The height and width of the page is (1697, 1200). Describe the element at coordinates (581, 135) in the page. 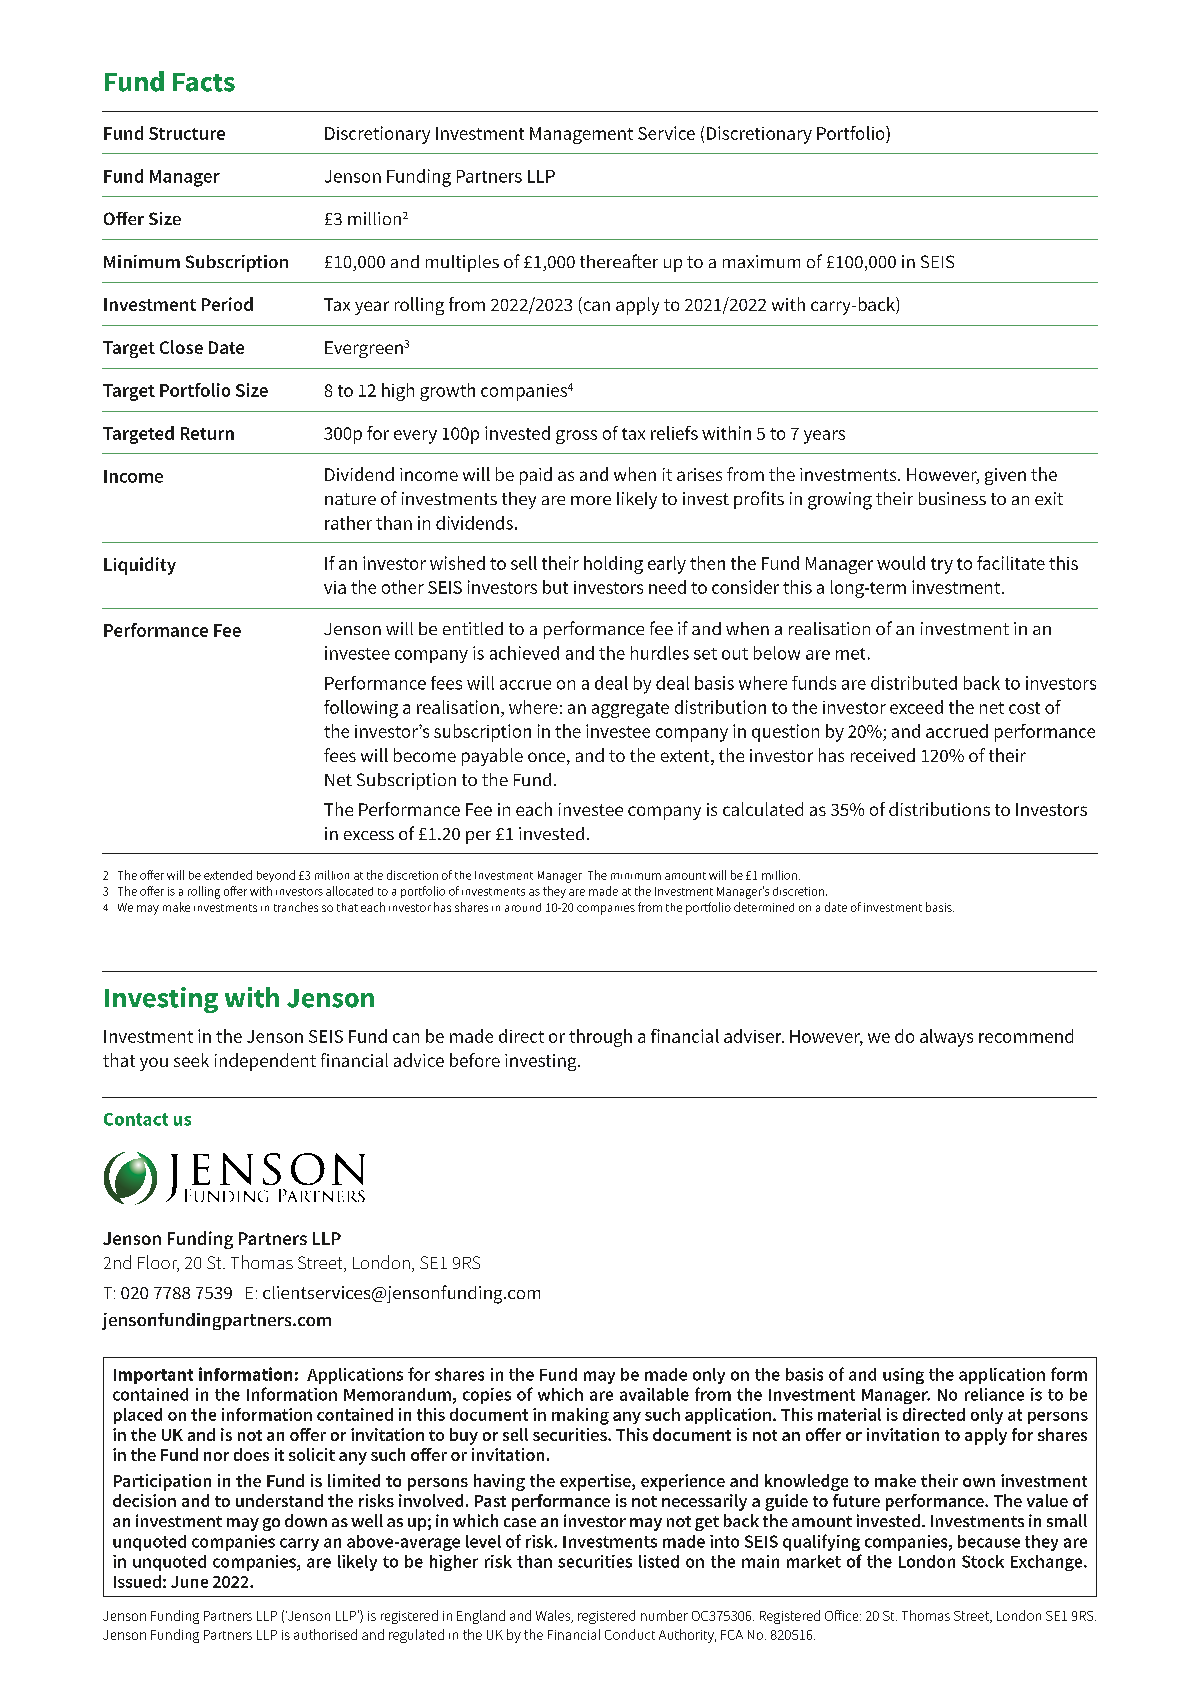

I see `Management` at that location.
